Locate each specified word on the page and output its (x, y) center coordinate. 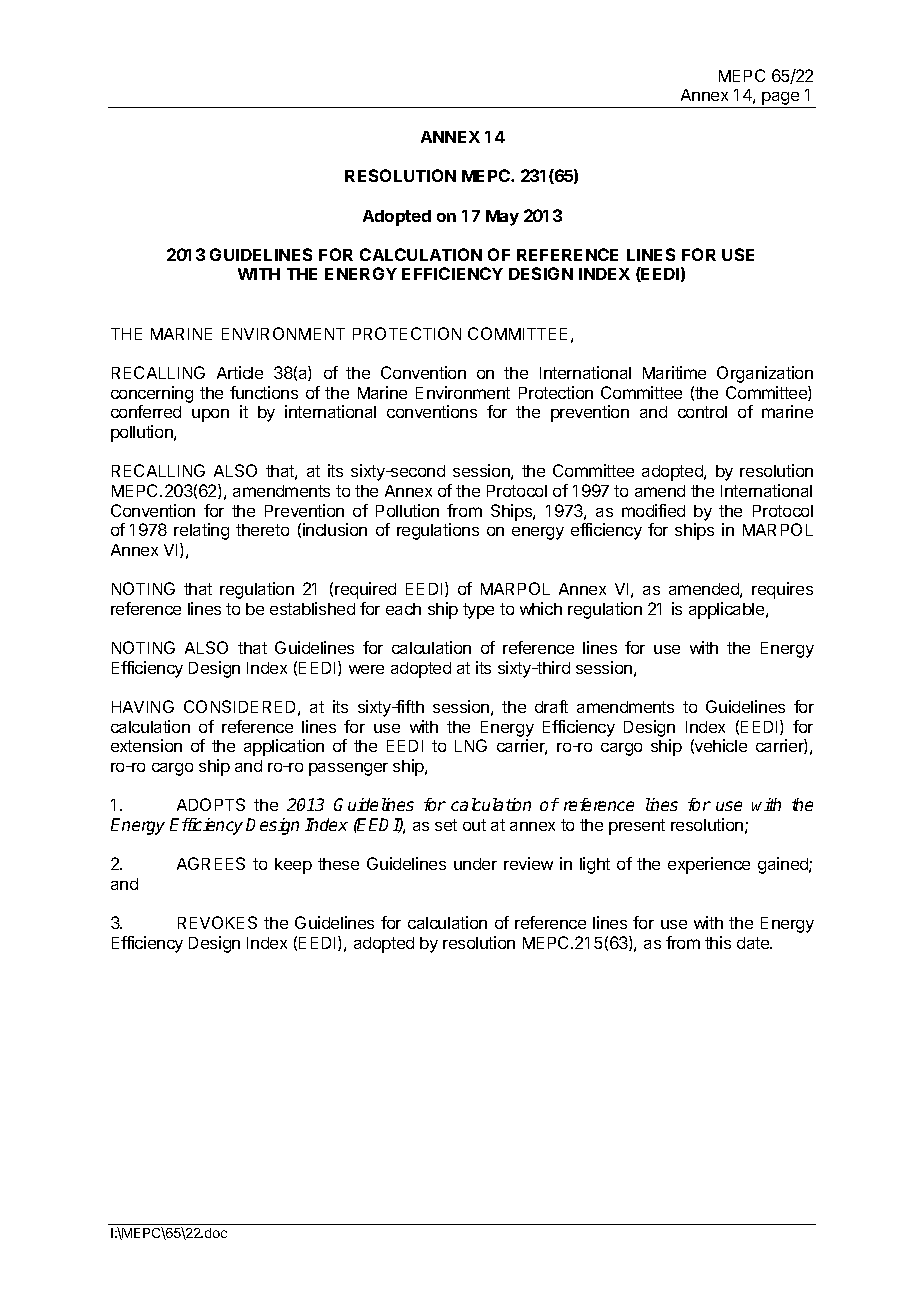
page (781, 100)
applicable (728, 610)
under (475, 864)
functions (264, 392)
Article (240, 372)
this (718, 942)
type (478, 611)
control (702, 412)
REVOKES (217, 922)
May (502, 218)
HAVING (143, 706)
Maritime (674, 372)
